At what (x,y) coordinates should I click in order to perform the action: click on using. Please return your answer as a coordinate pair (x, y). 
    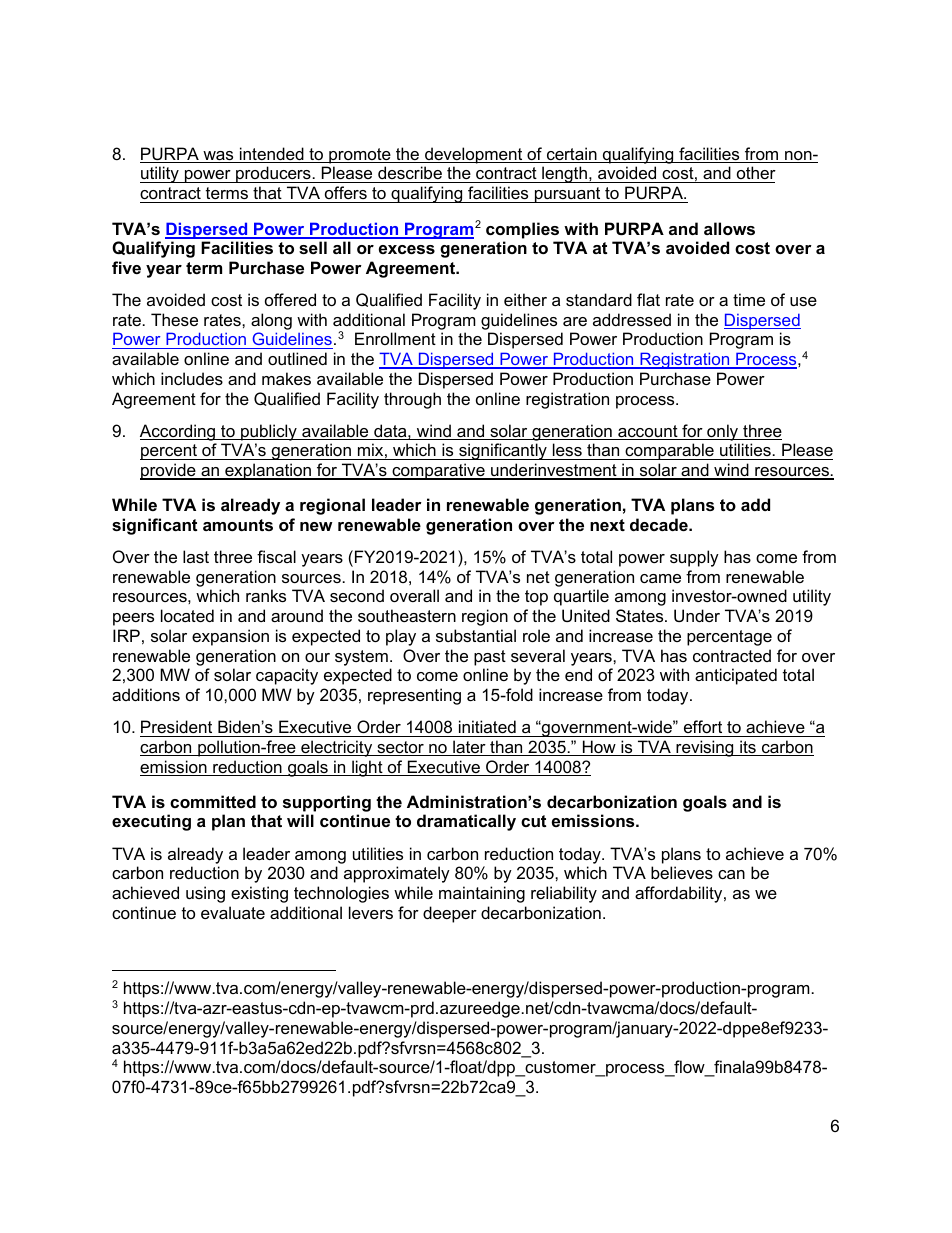
    Looking at the image, I should click on (205, 894).
